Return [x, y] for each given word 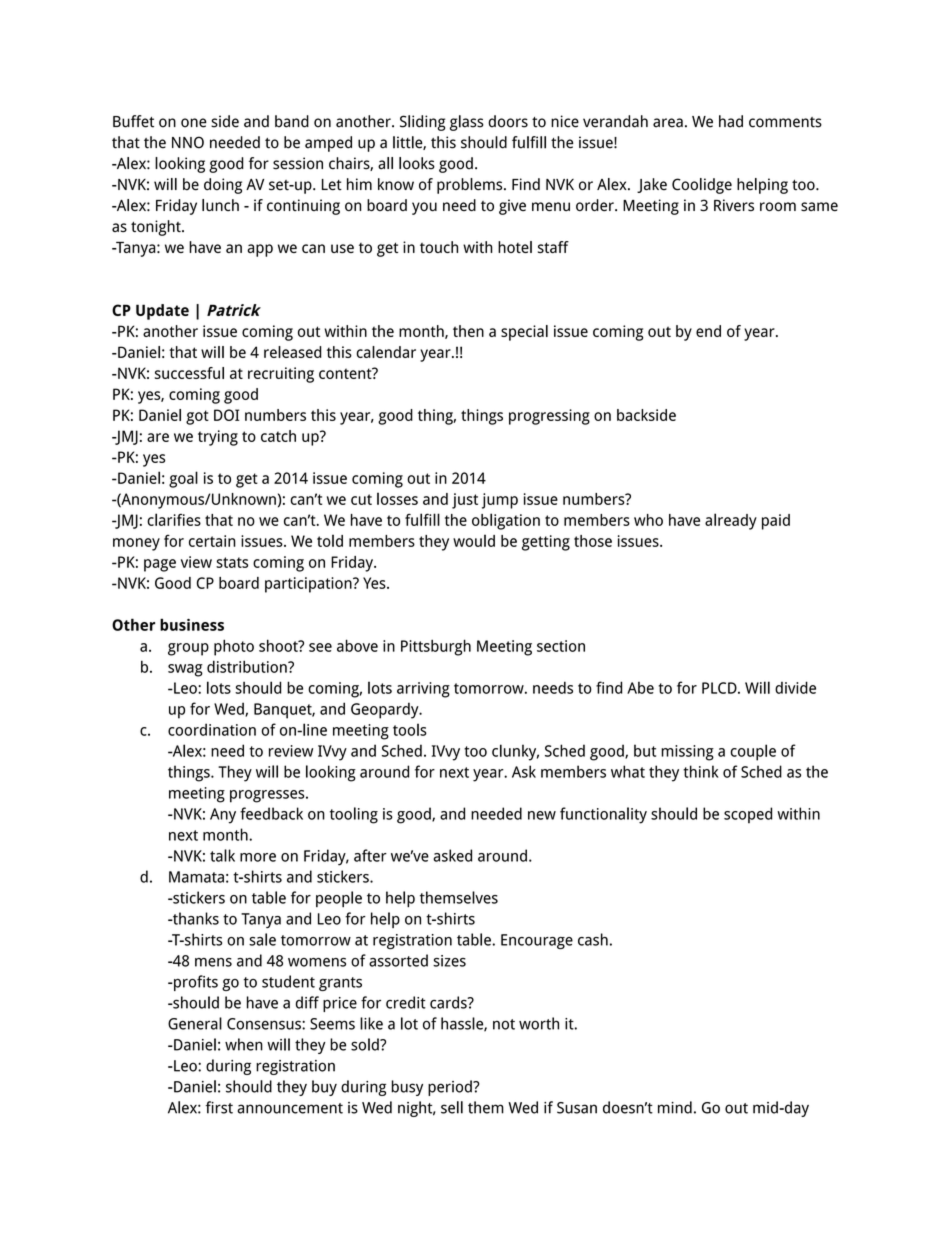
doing [223, 186]
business [192, 624]
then [468, 331]
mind [675, 1107]
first [219, 1107]
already [731, 521]
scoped [748, 815]
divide [795, 687]
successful [189, 373]
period [451, 1088]
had [731, 121]
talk [222, 855]
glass [467, 123]
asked [452, 855]
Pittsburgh [436, 647]
